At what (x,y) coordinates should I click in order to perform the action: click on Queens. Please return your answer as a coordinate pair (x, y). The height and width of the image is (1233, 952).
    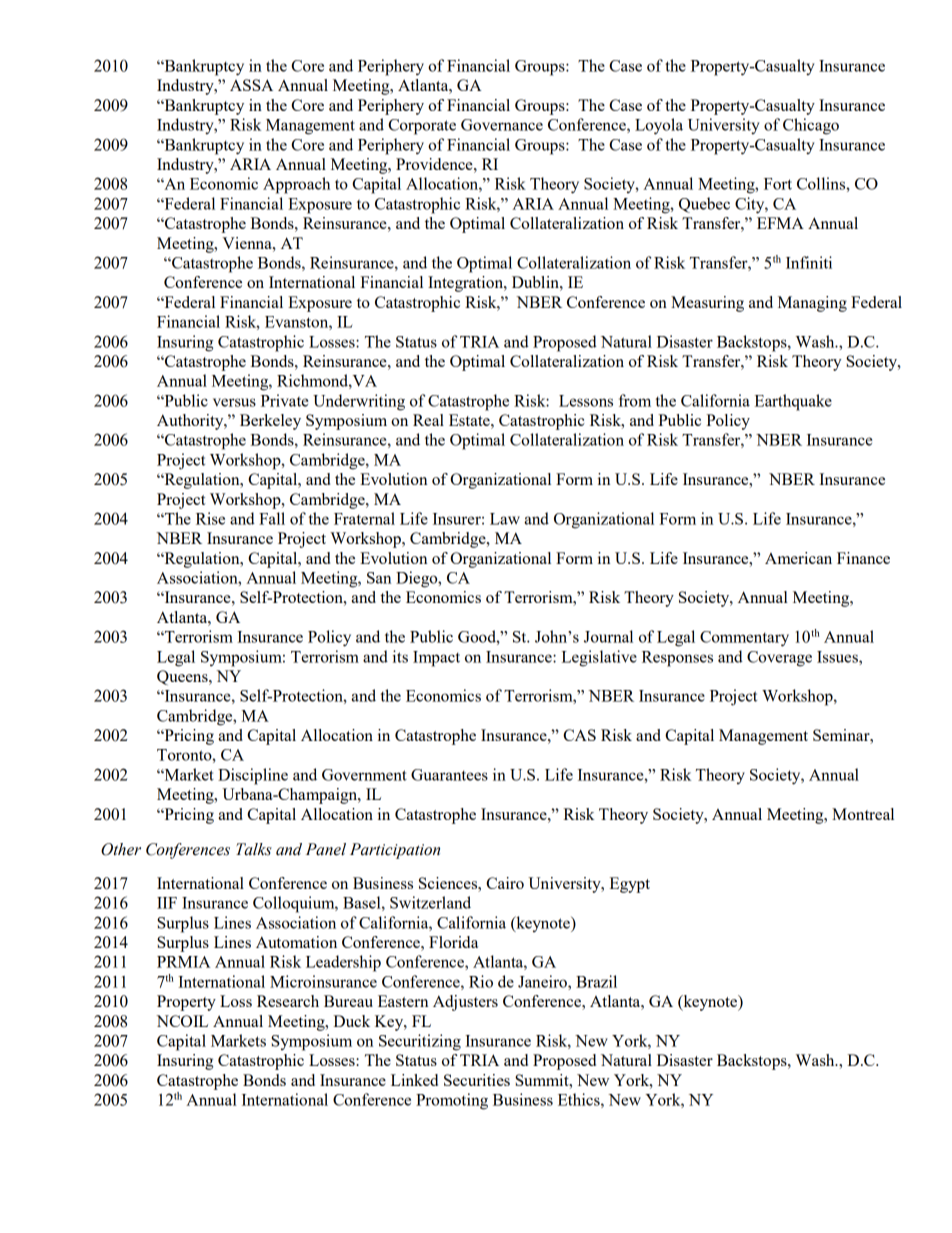
    Looking at the image, I should click on (183, 677).
